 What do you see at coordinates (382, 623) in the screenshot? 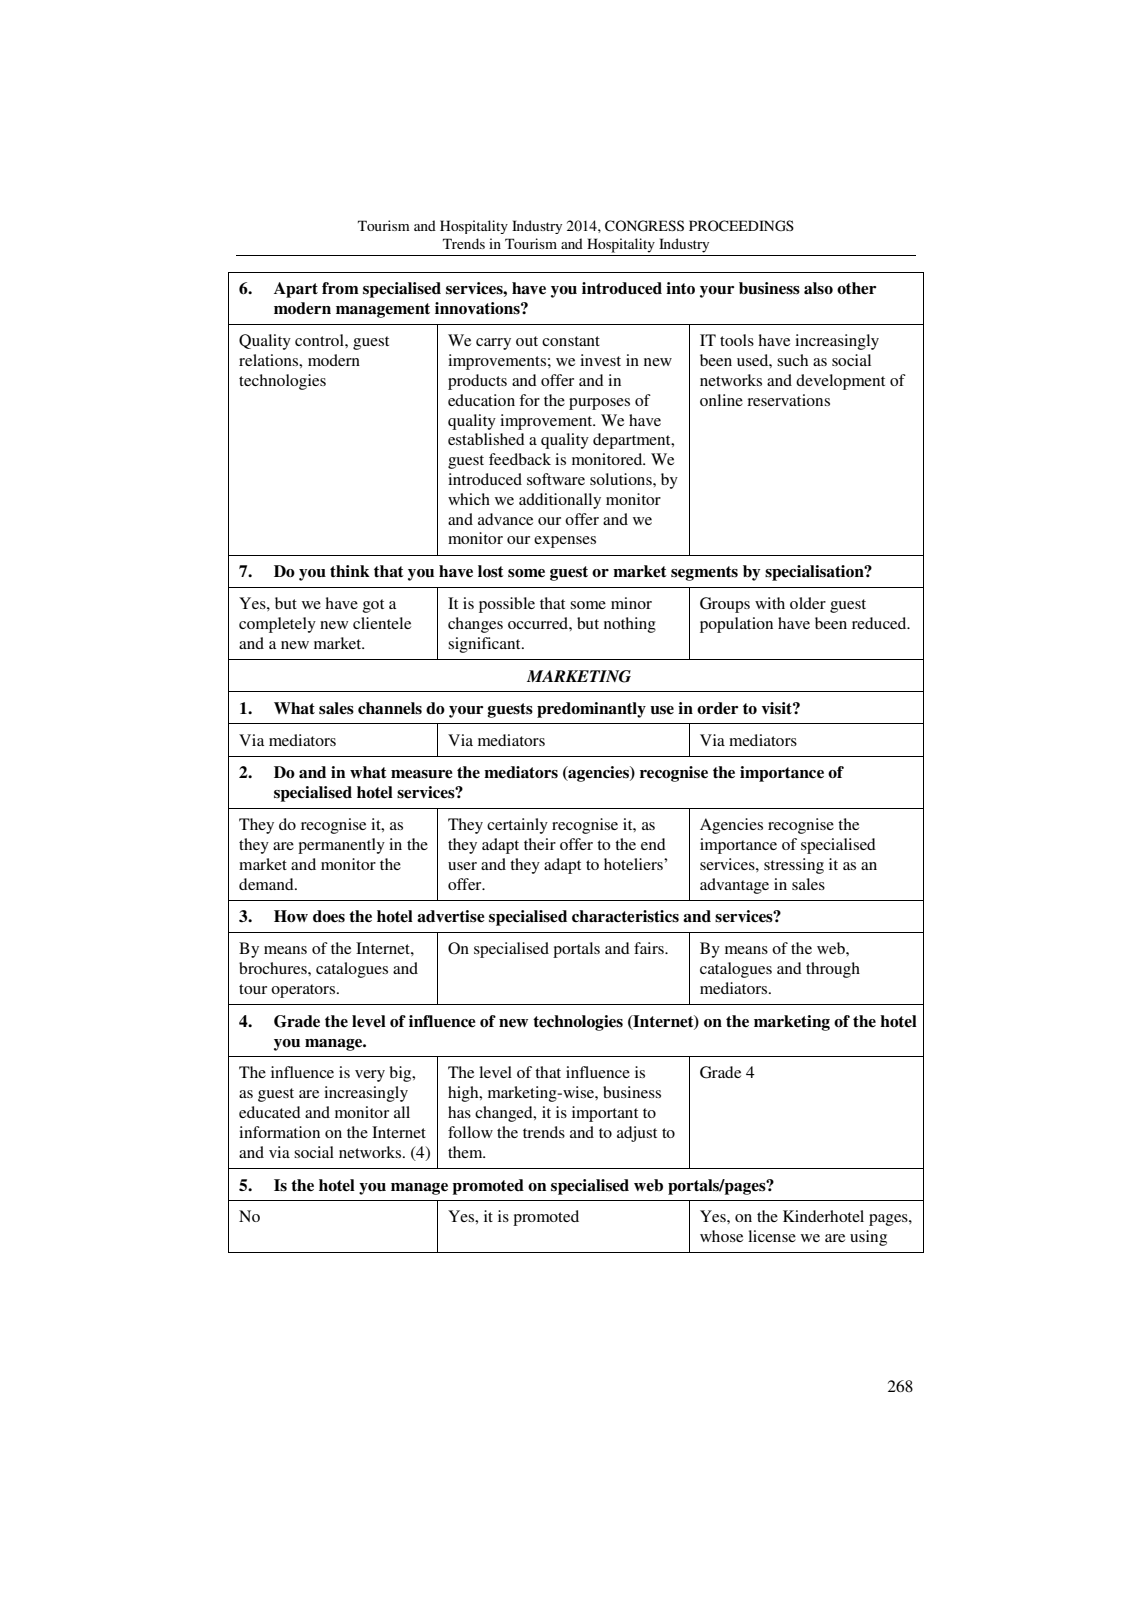
I see `clientele` at bounding box center [382, 623].
